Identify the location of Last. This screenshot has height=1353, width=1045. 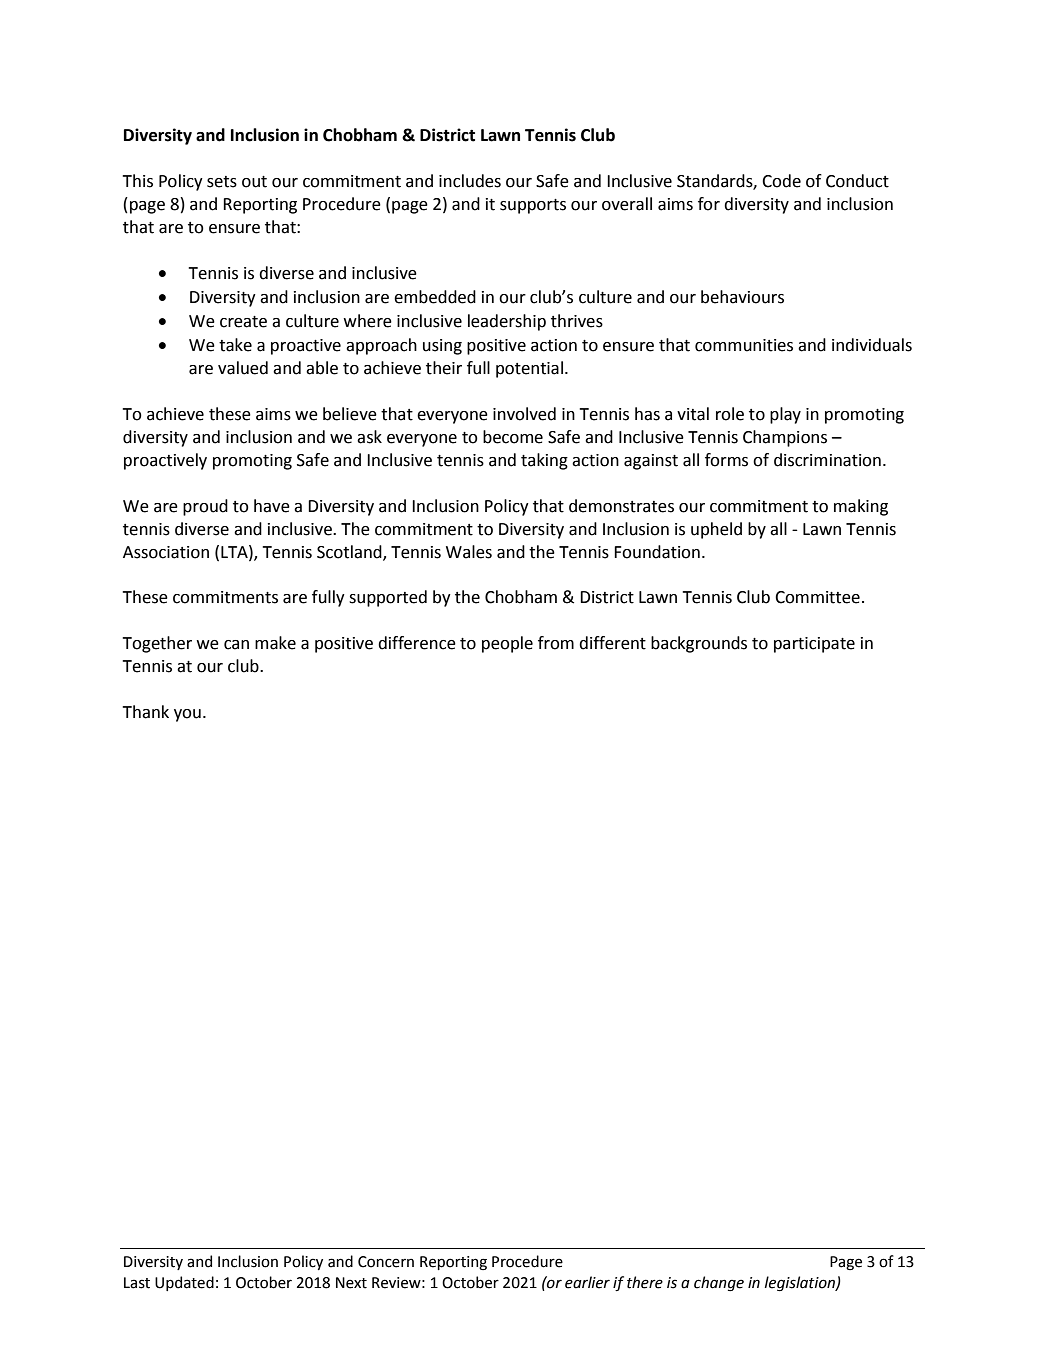
(137, 1283).
